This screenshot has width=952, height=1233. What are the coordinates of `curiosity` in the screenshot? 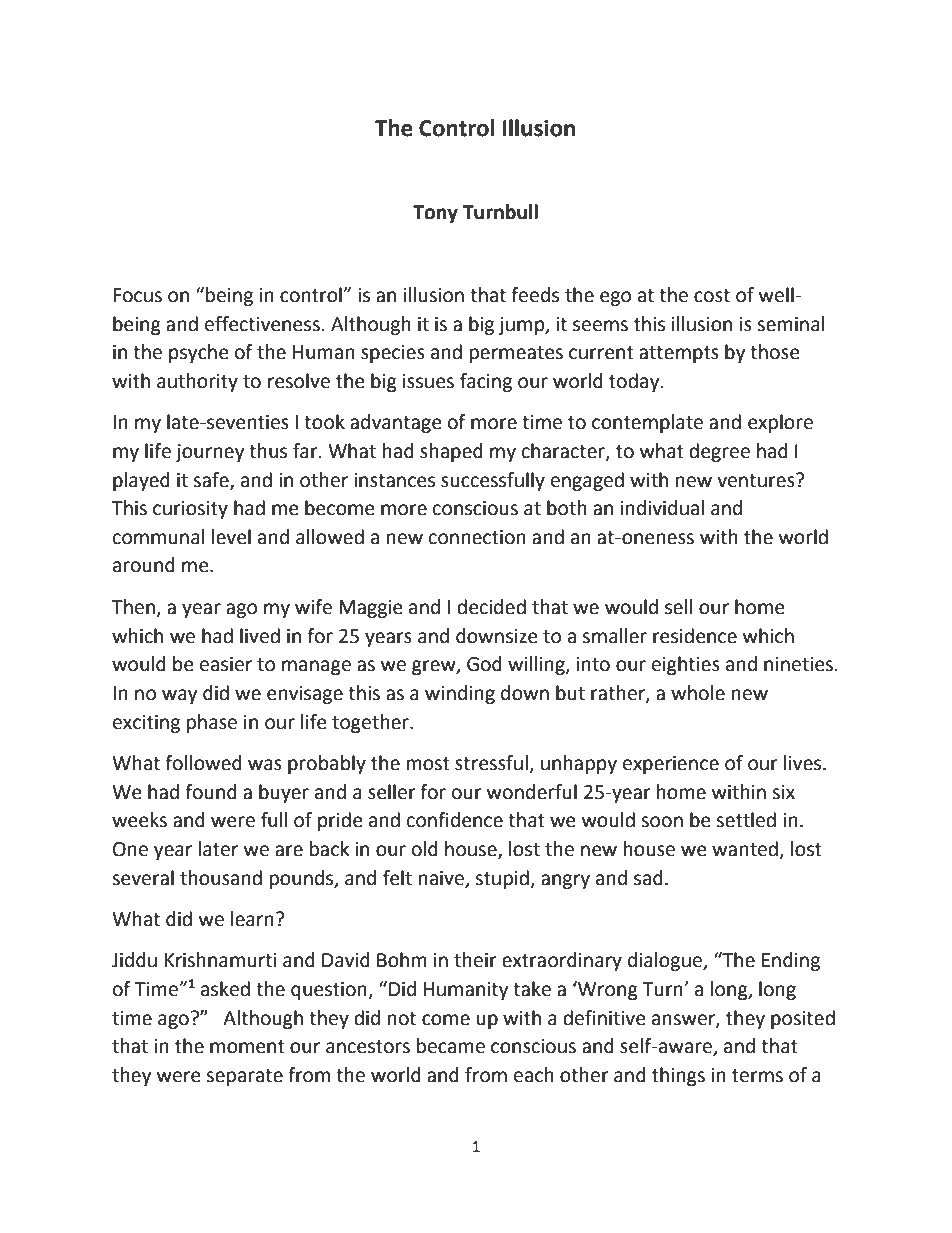 It's located at (190, 510).
